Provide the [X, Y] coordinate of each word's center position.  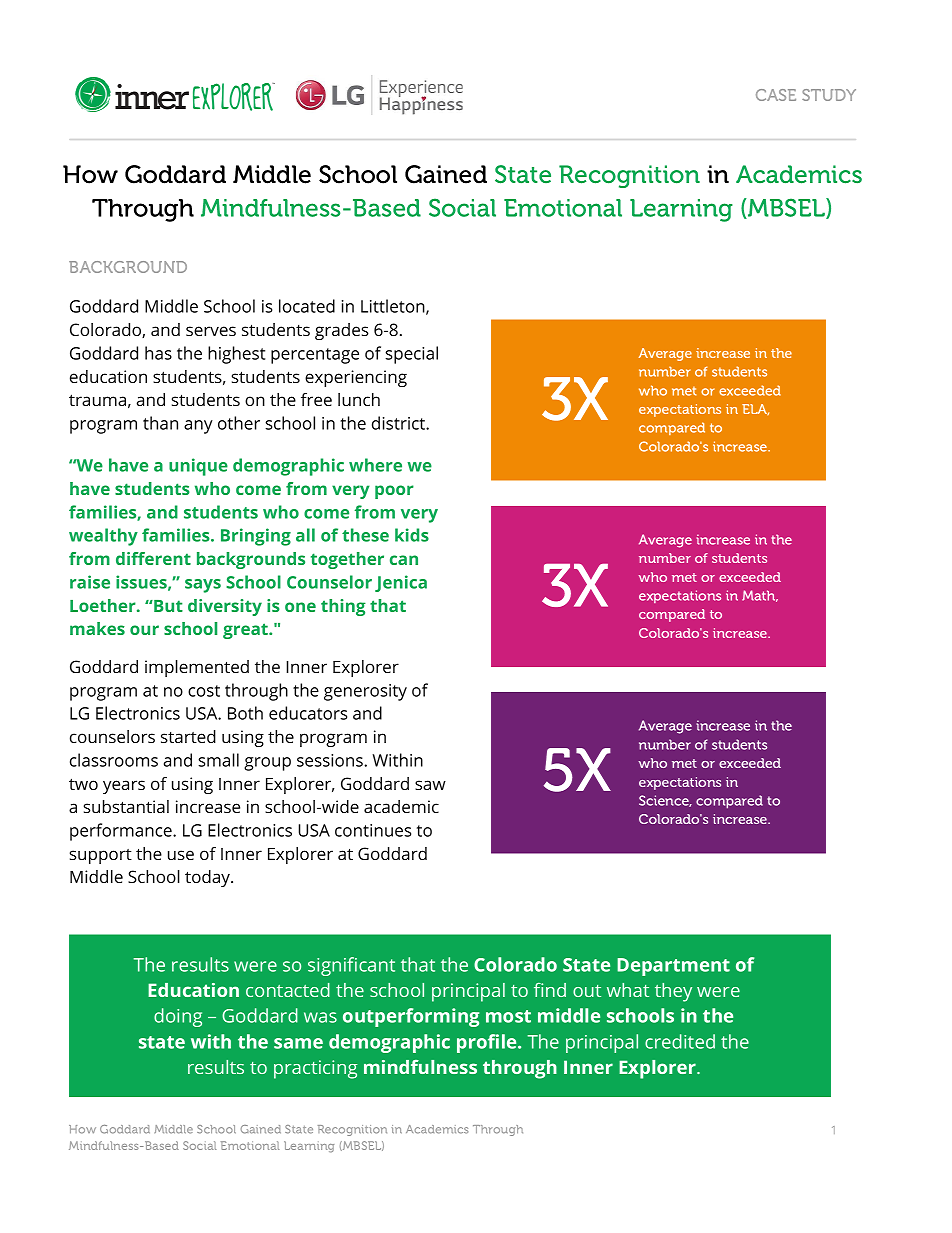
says [203, 586]
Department [673, 967]
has [158, 353]
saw [430, 785]
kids [412, 535]
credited [680, 1041]
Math [760, 596]
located [307, 306]
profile [488, 1043]
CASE [776, 95]
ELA [755, 409]
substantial [126, 806]
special [411, 355]
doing [178, 1017]
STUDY [829, 95]
